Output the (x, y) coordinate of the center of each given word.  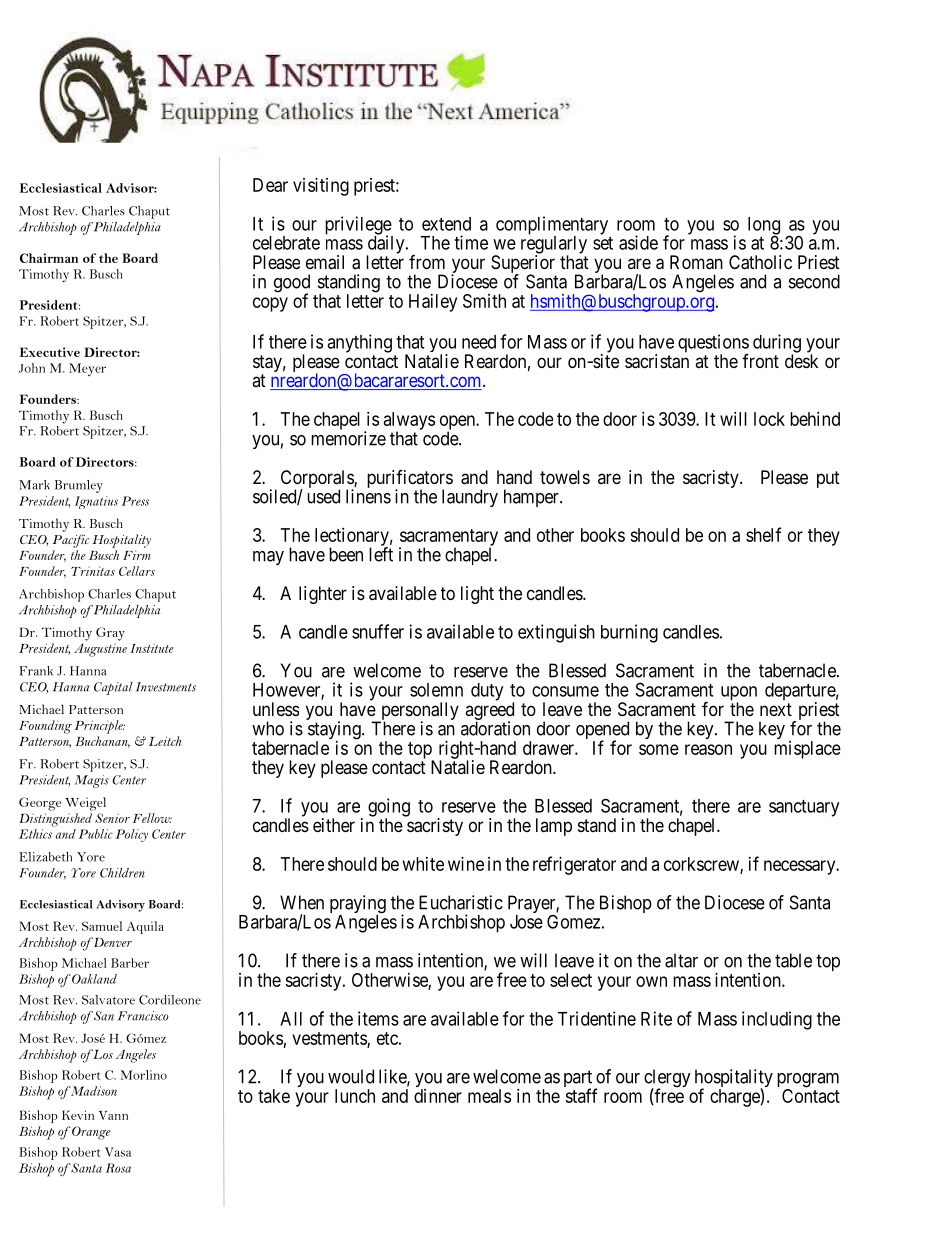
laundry (470, 498)
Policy (132, 835)
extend (446, 224)
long (764, 227)
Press (135, 501)
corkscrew (702, 865)
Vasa (118, 1152)
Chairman (49, 258)
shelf (763, 534)
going (389, 808)
